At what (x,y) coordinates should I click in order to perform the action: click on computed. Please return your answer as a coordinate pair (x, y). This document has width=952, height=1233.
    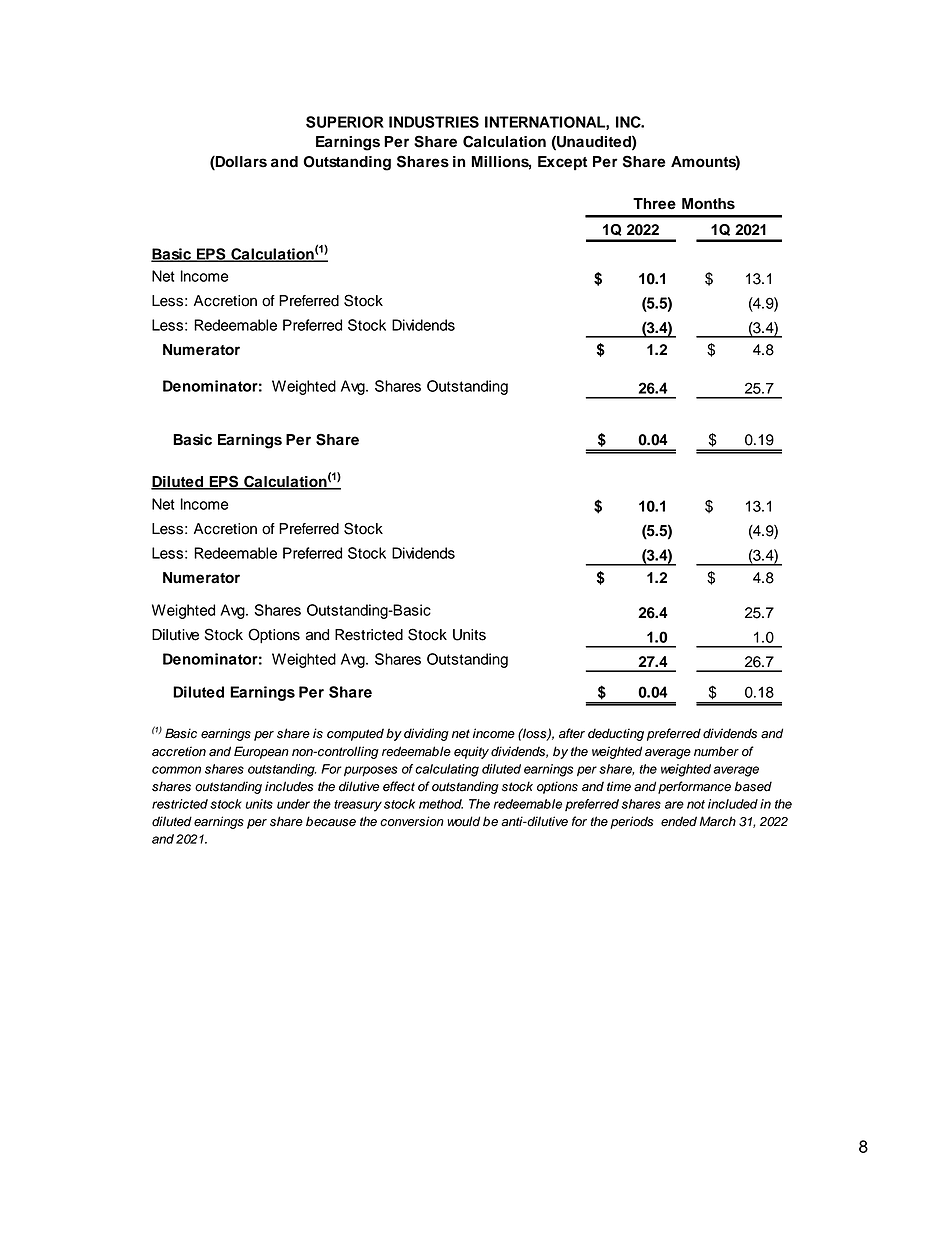
    Looking at the image, I should click on (355, 734).
